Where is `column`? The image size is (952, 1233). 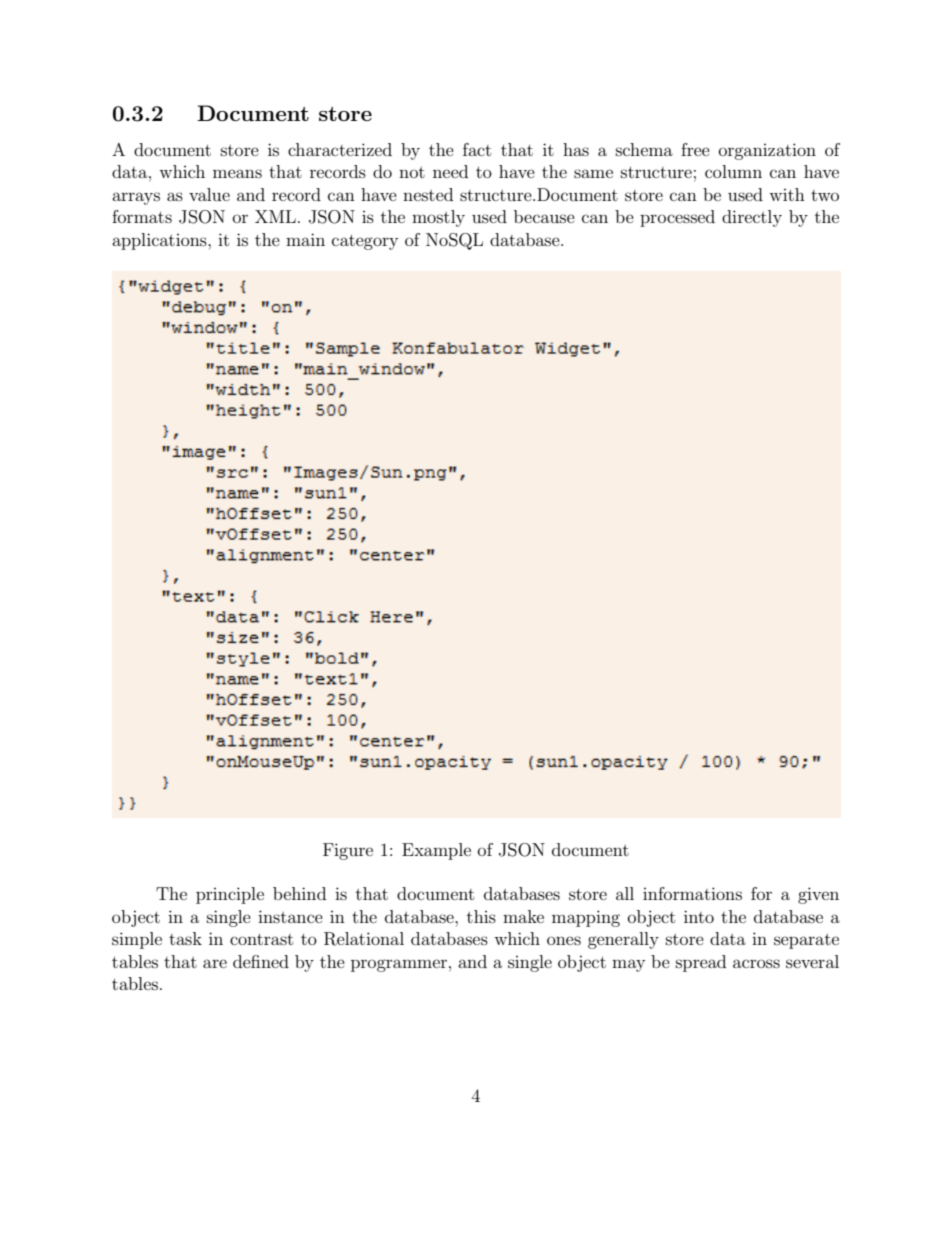
column is located at coordinates (733, 171).
